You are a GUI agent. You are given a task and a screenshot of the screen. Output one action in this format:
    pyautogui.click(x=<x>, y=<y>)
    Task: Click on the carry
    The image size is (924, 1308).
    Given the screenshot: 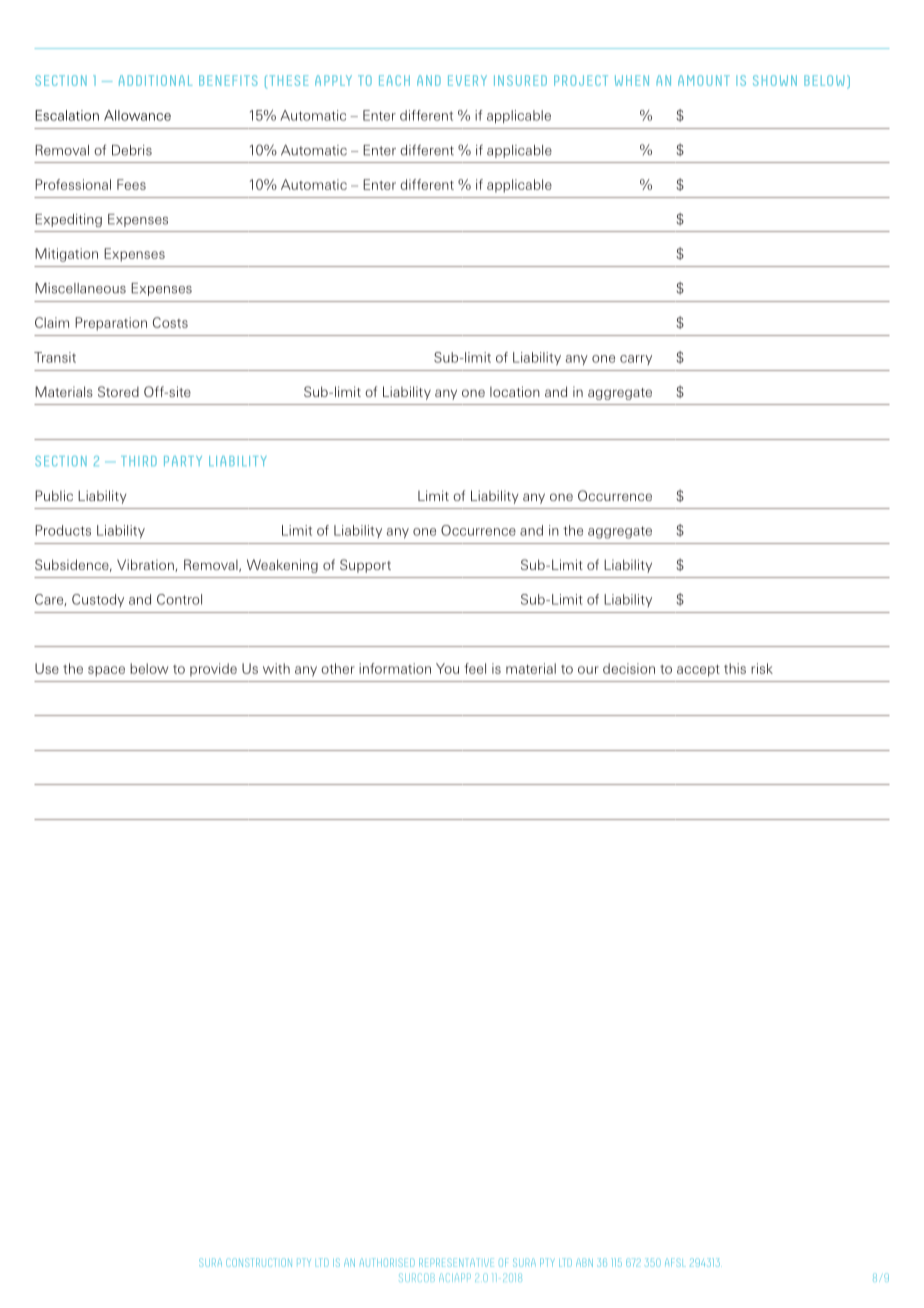 What is the action you would take?
    pyautogui.click(x=636, y=360)
